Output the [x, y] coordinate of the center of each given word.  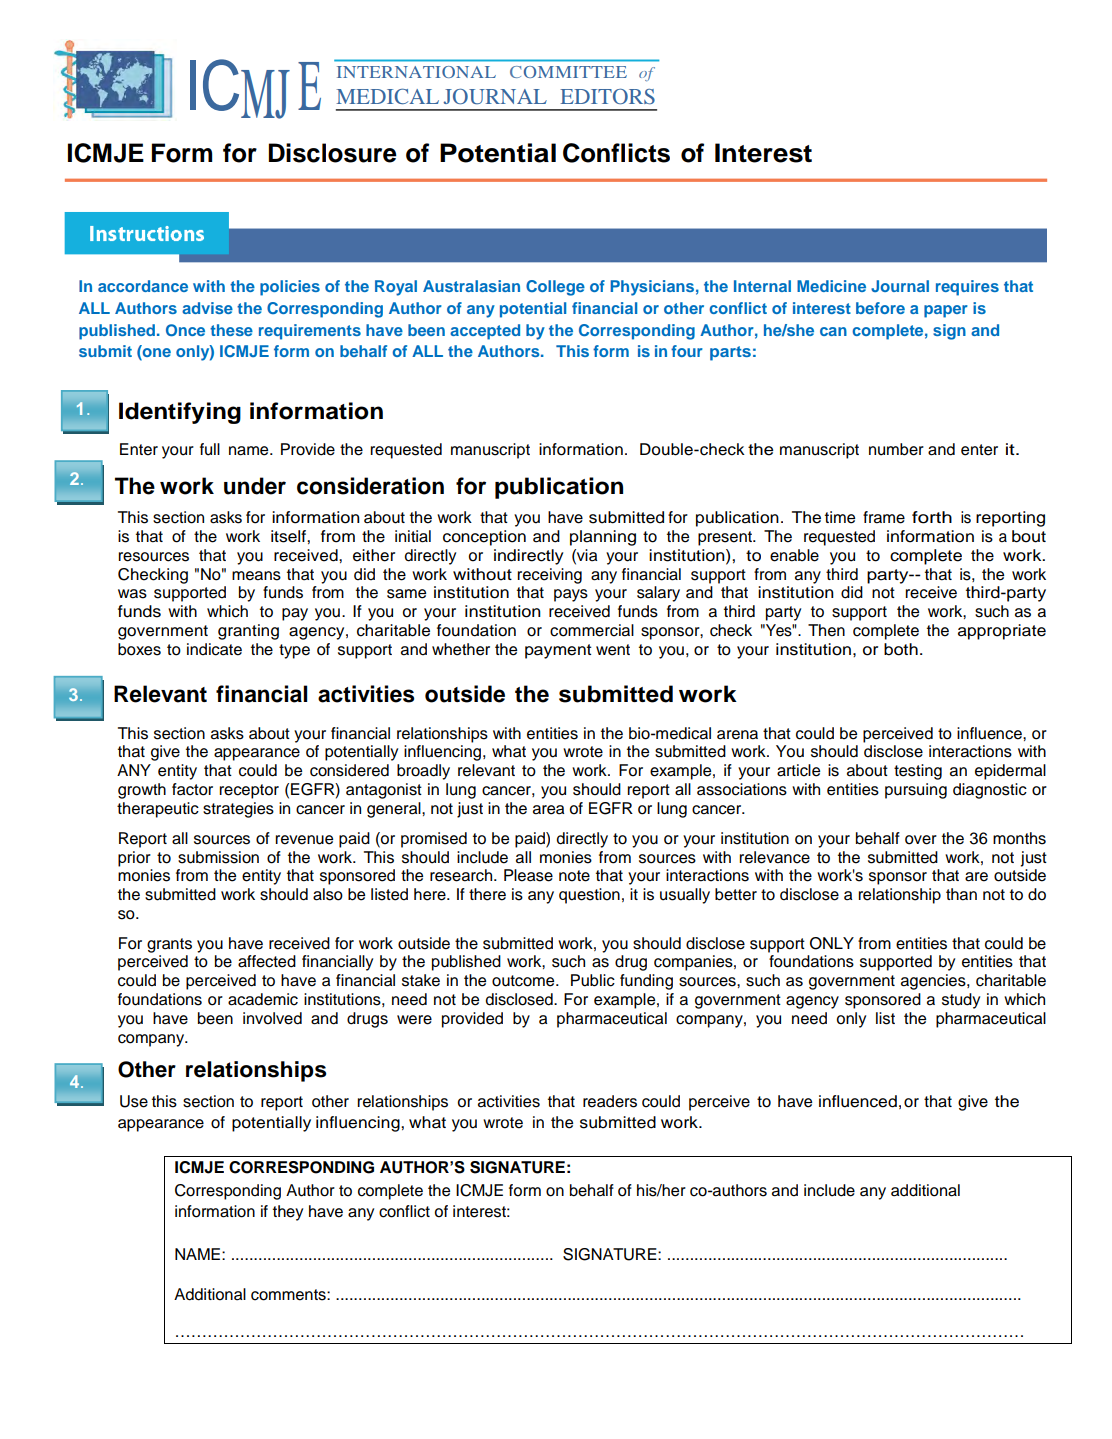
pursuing [916, 791]
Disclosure [333, 153]
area [548, 810]
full [210, 449]
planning [603, 538]
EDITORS [607, 96]
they [288, 1213]
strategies [238, 810]
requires [967, 288]
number [896, 449]
